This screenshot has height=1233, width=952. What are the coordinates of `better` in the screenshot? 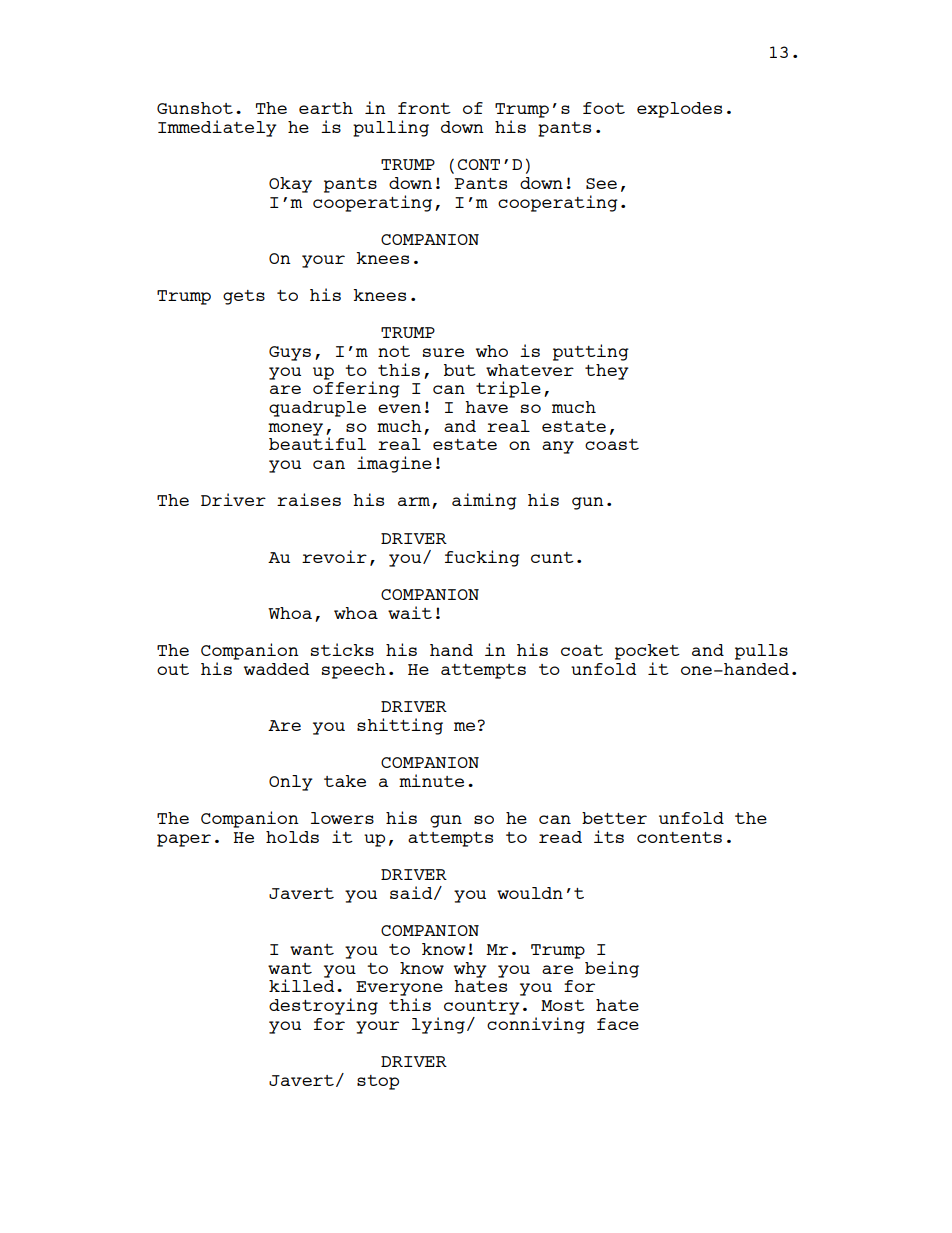 It's located at (614, 818).
